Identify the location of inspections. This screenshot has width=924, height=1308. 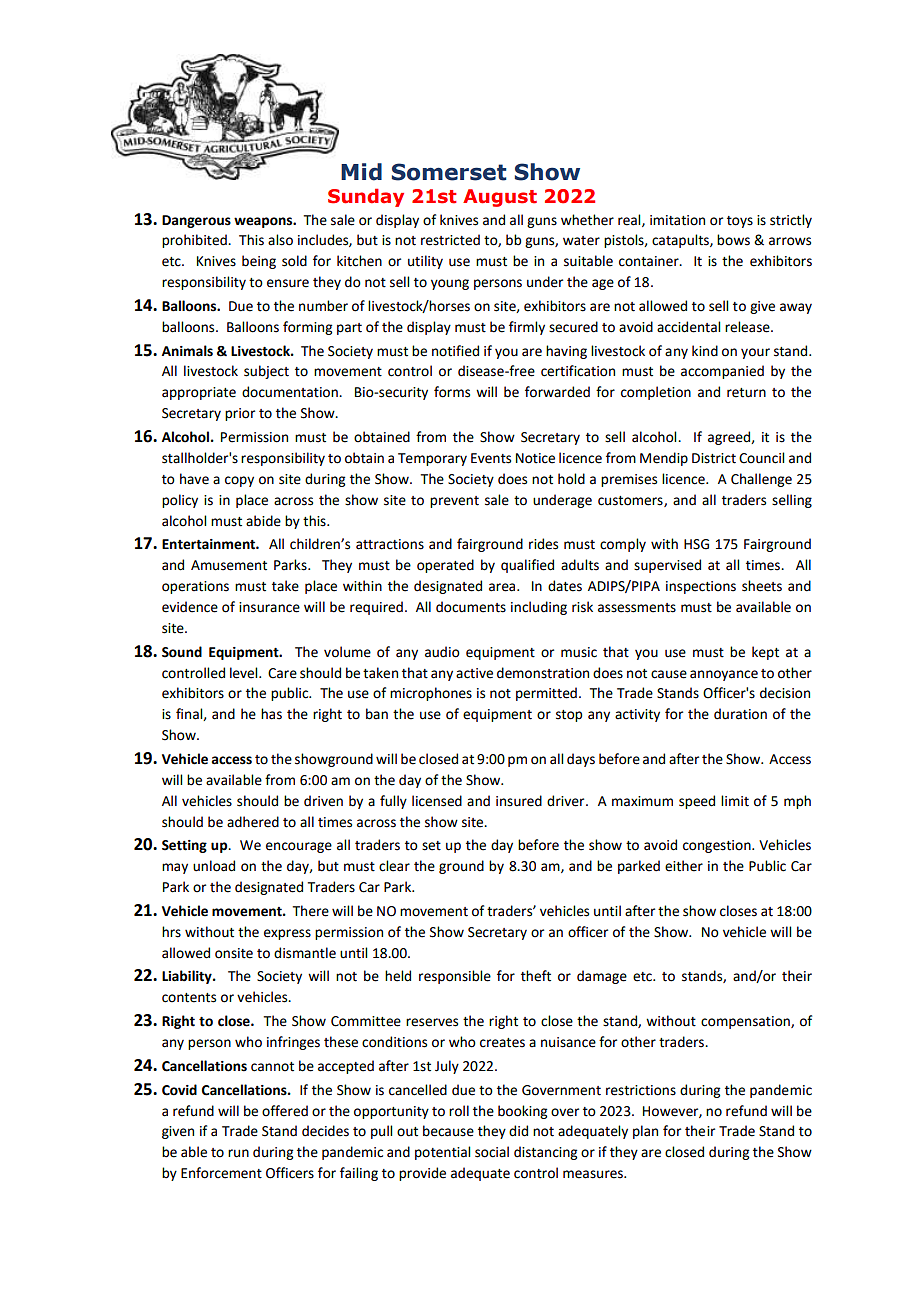
(701, 587).
